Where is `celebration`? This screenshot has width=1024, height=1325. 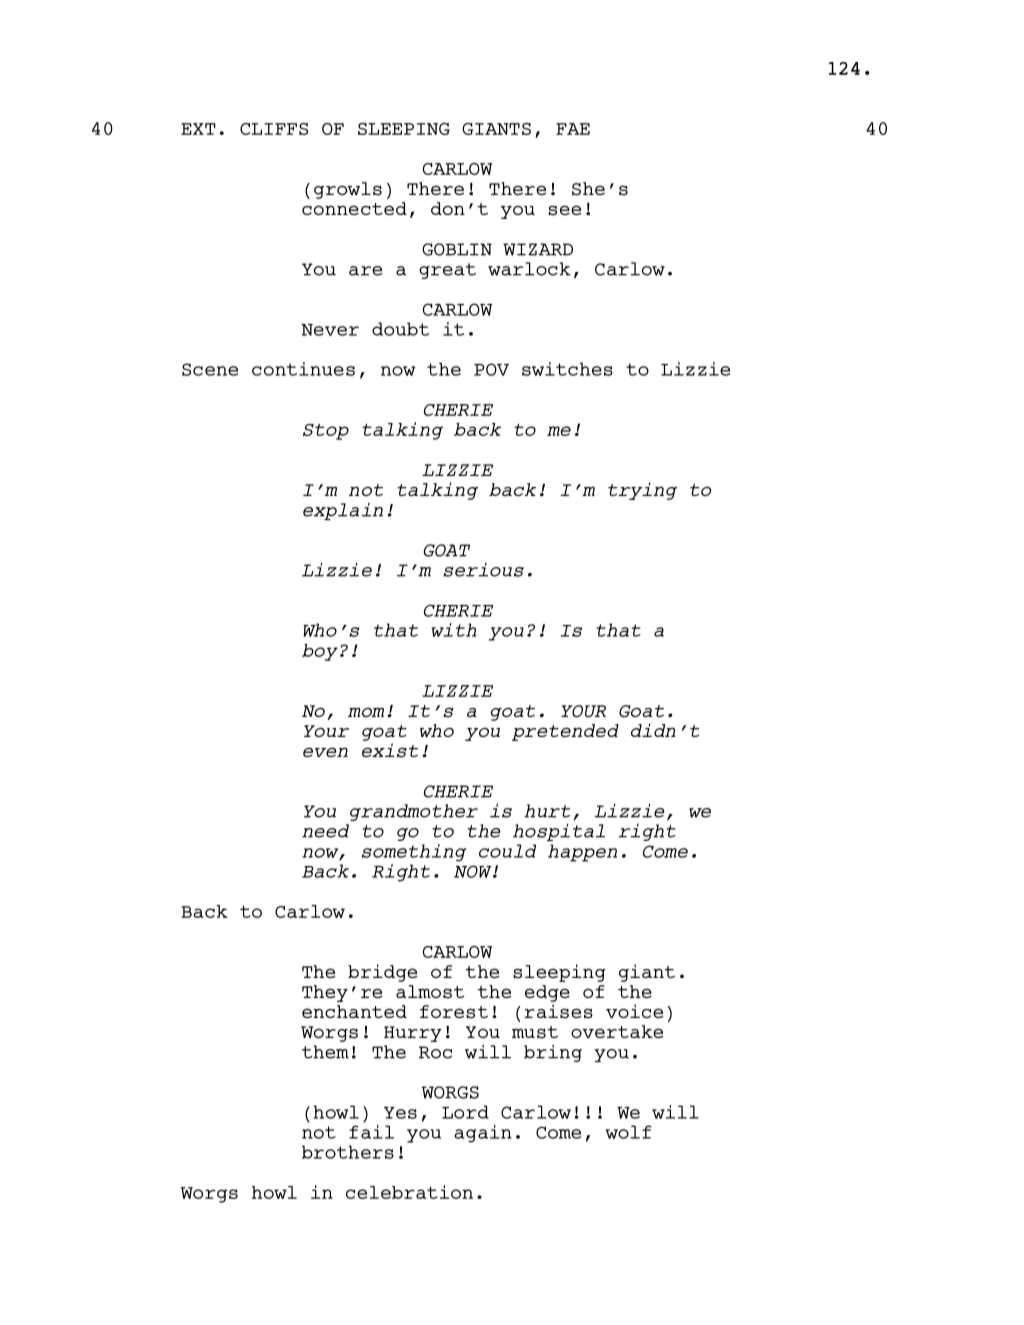 celebration is located at coordinates (409, 1192).
